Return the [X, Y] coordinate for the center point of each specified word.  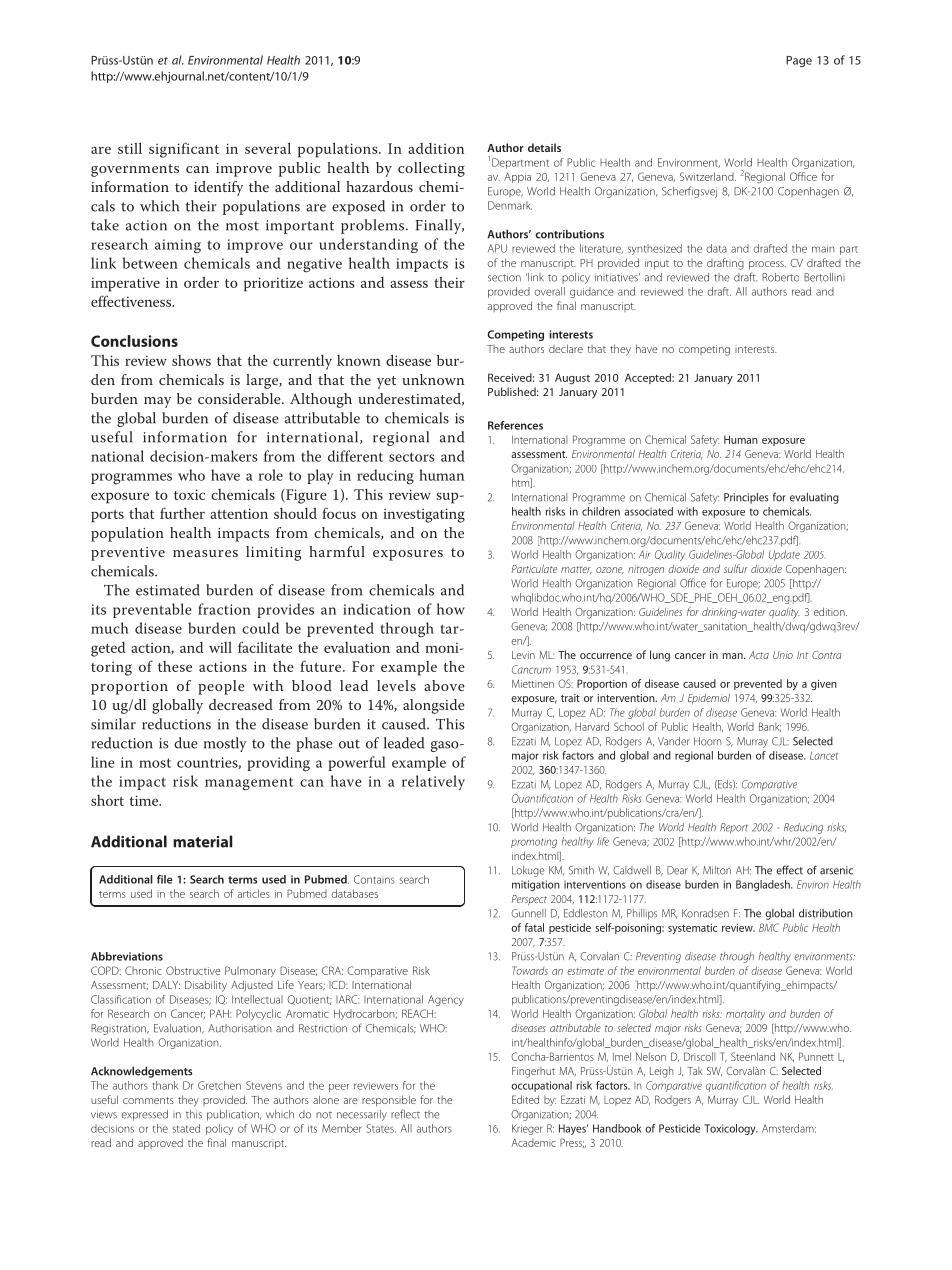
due [186, 743]
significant [184, 150]
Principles [746, 498]
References [515, 425]
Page [799, 61]
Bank [770, 727]
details [544, 147]
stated [186, 1128]
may [157, 402]
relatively [433, 782]
